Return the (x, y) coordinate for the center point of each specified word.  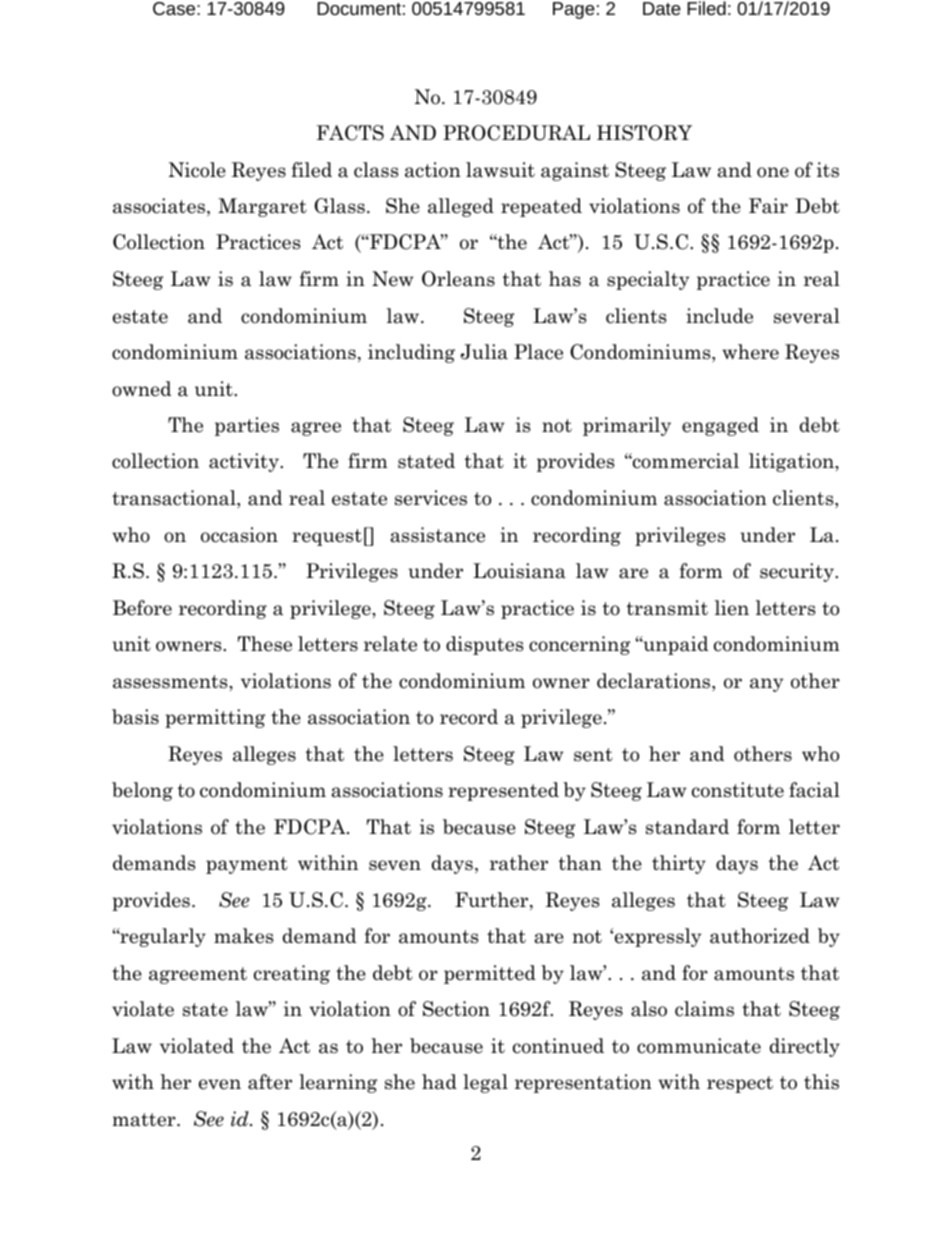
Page (574, 10)
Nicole (197, 170)
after (270, 1082)
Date (662, 8)
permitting (215, 718)
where (750, 352)
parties (247, 426)
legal (485, 1083)
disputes (484, 645)
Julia (484, 352)
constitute (738, 790)
